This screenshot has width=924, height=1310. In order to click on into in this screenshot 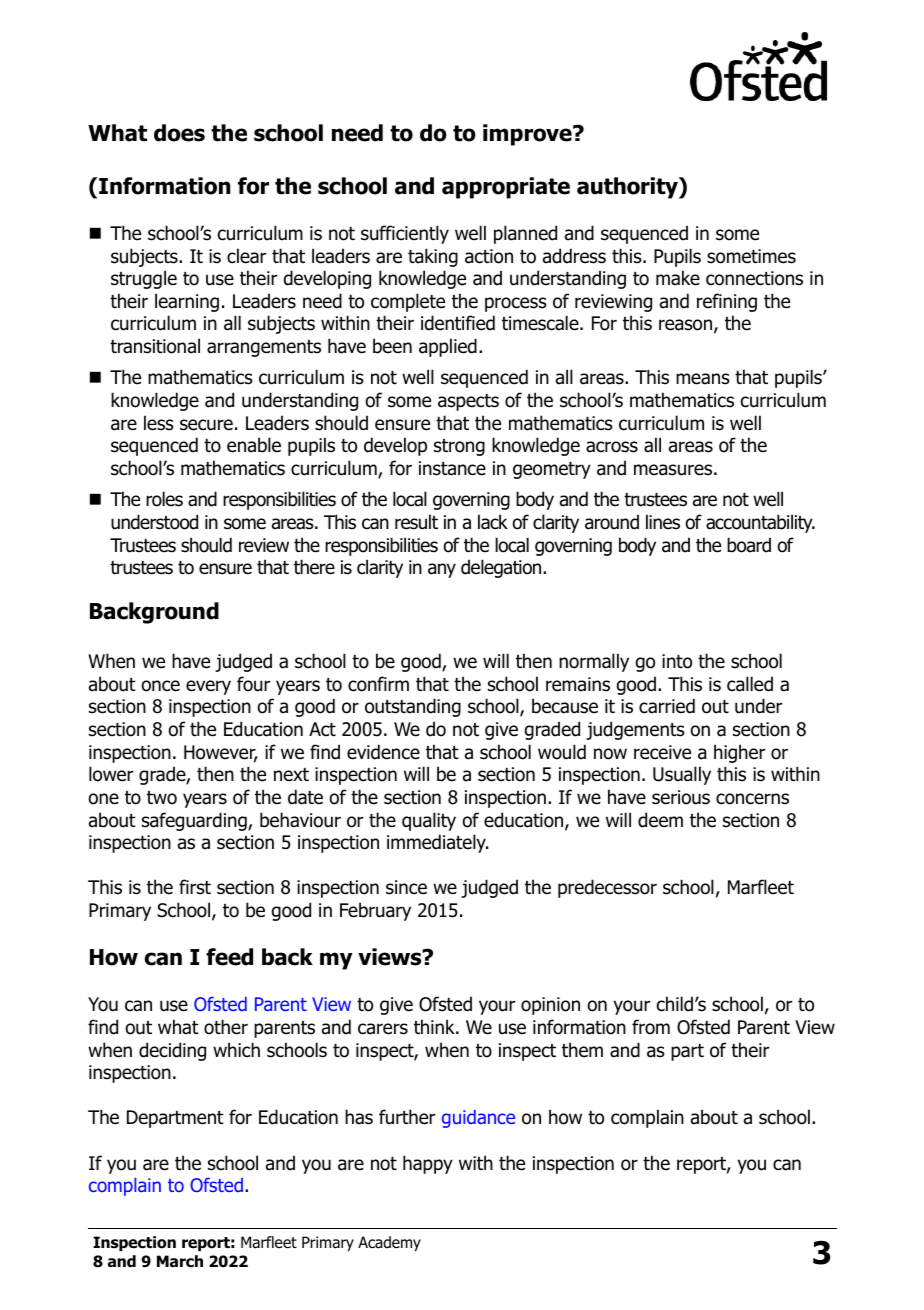, I will do `click(677, 661)`.
